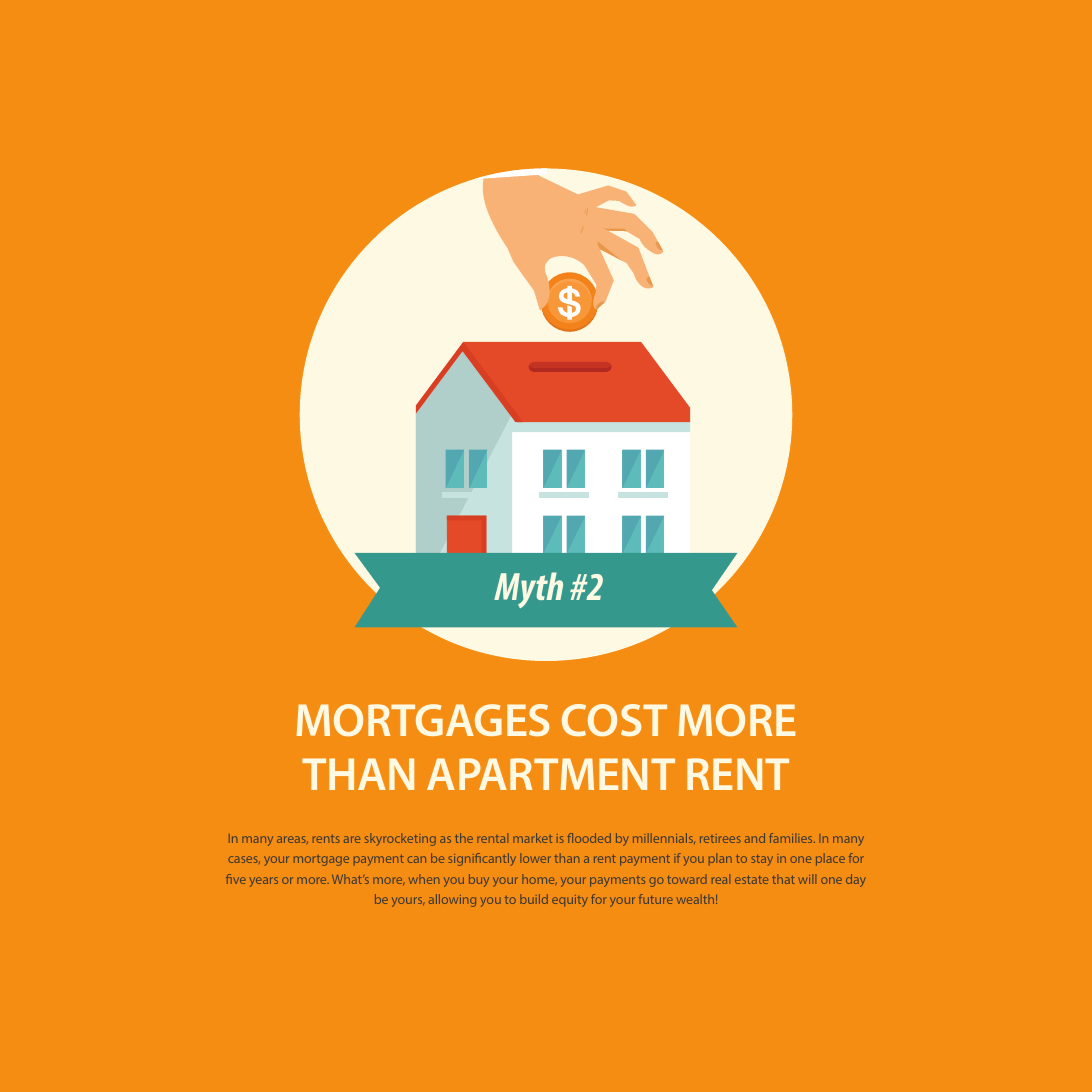  What do you see at coordinates (464, 838) in the document?
I see `the` at bounding box center [464, 838].
